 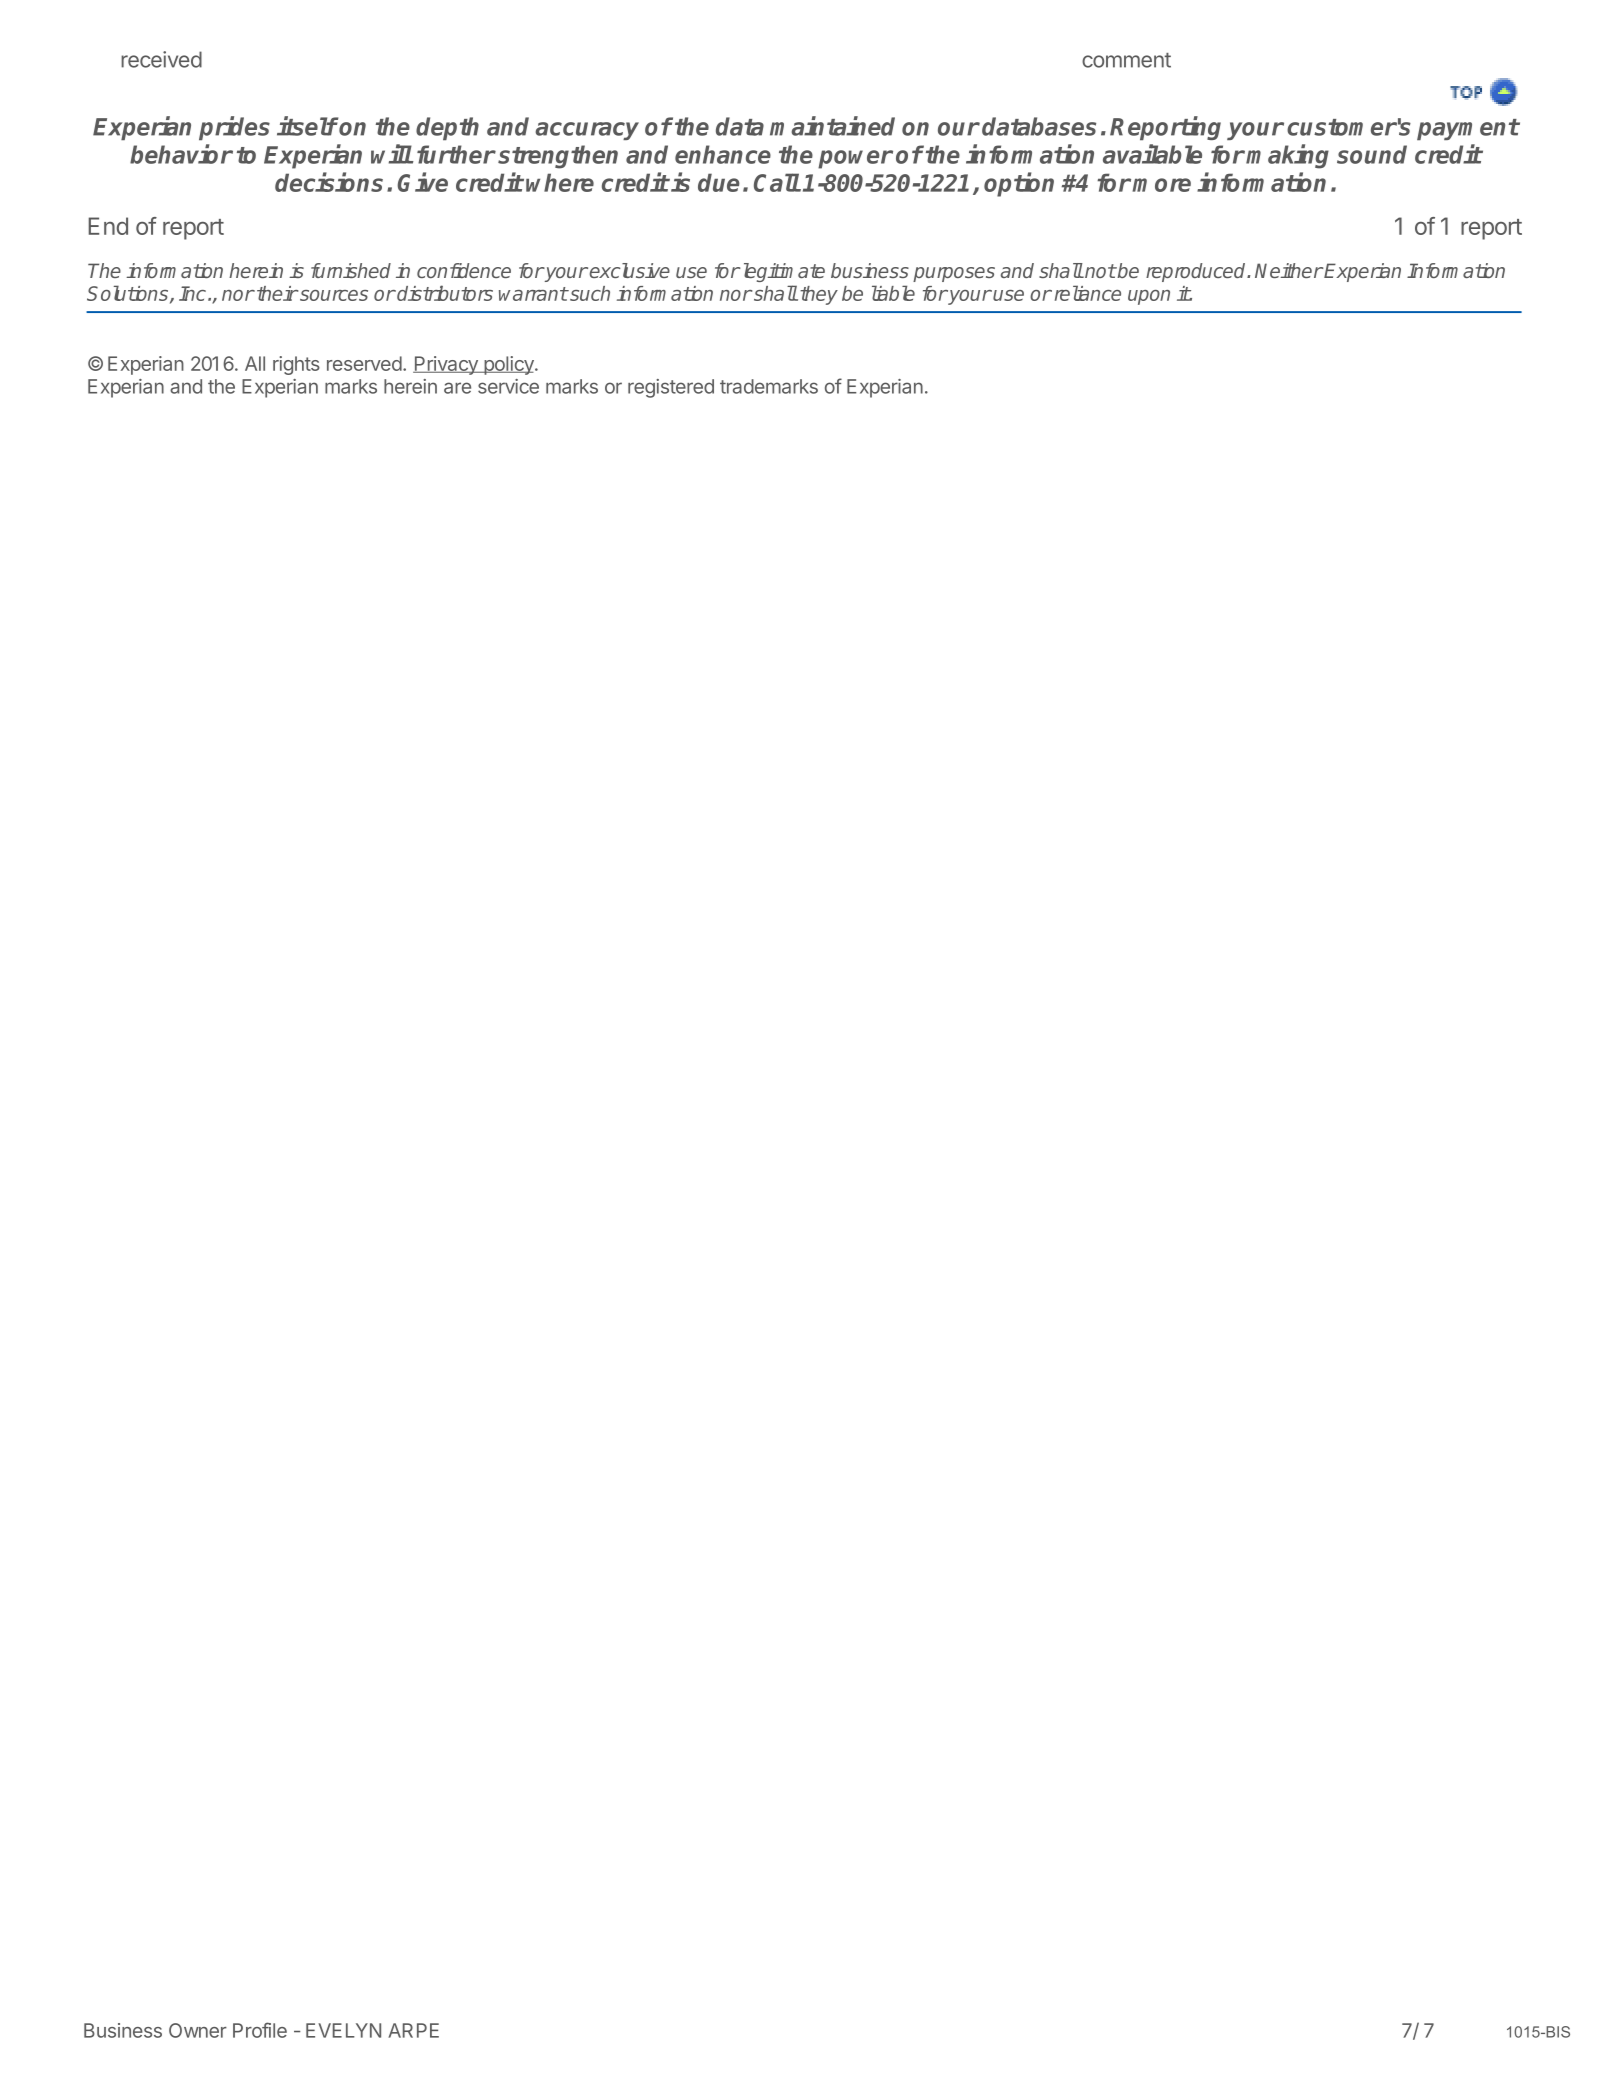 I want to click on reliance, so click(x=1088, y=293).
